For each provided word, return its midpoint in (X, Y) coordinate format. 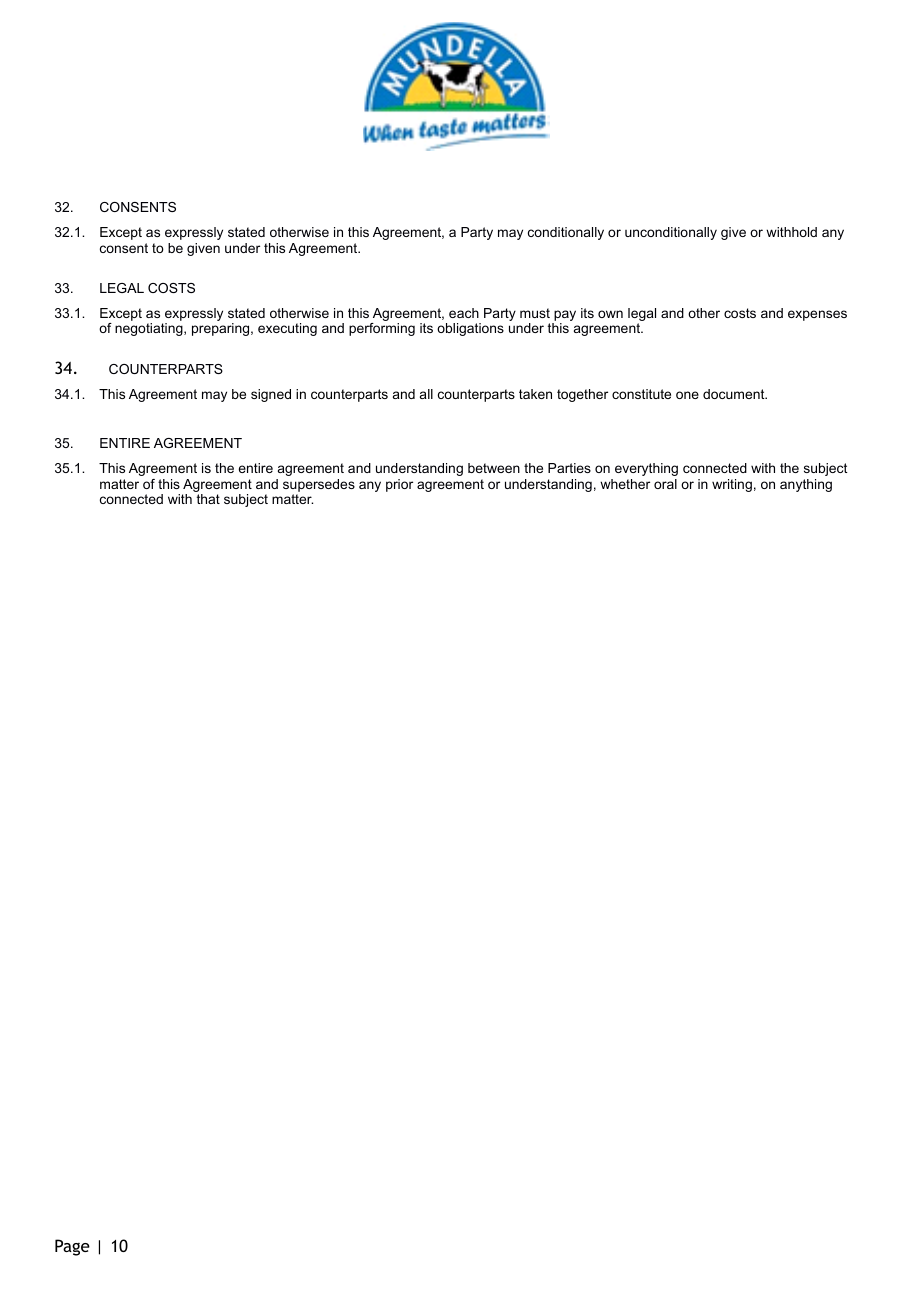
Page (72, 1247)
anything (806, 485)
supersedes (319, 487)
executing (287, 329)
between (494, 468)
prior (399, 485)
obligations (470, 329)
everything (646, 469)
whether (625, 484)
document (735, 394)
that (208, 499)
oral (665, 484)
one (687, 395)
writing (732, 485)
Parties (569, 468)
